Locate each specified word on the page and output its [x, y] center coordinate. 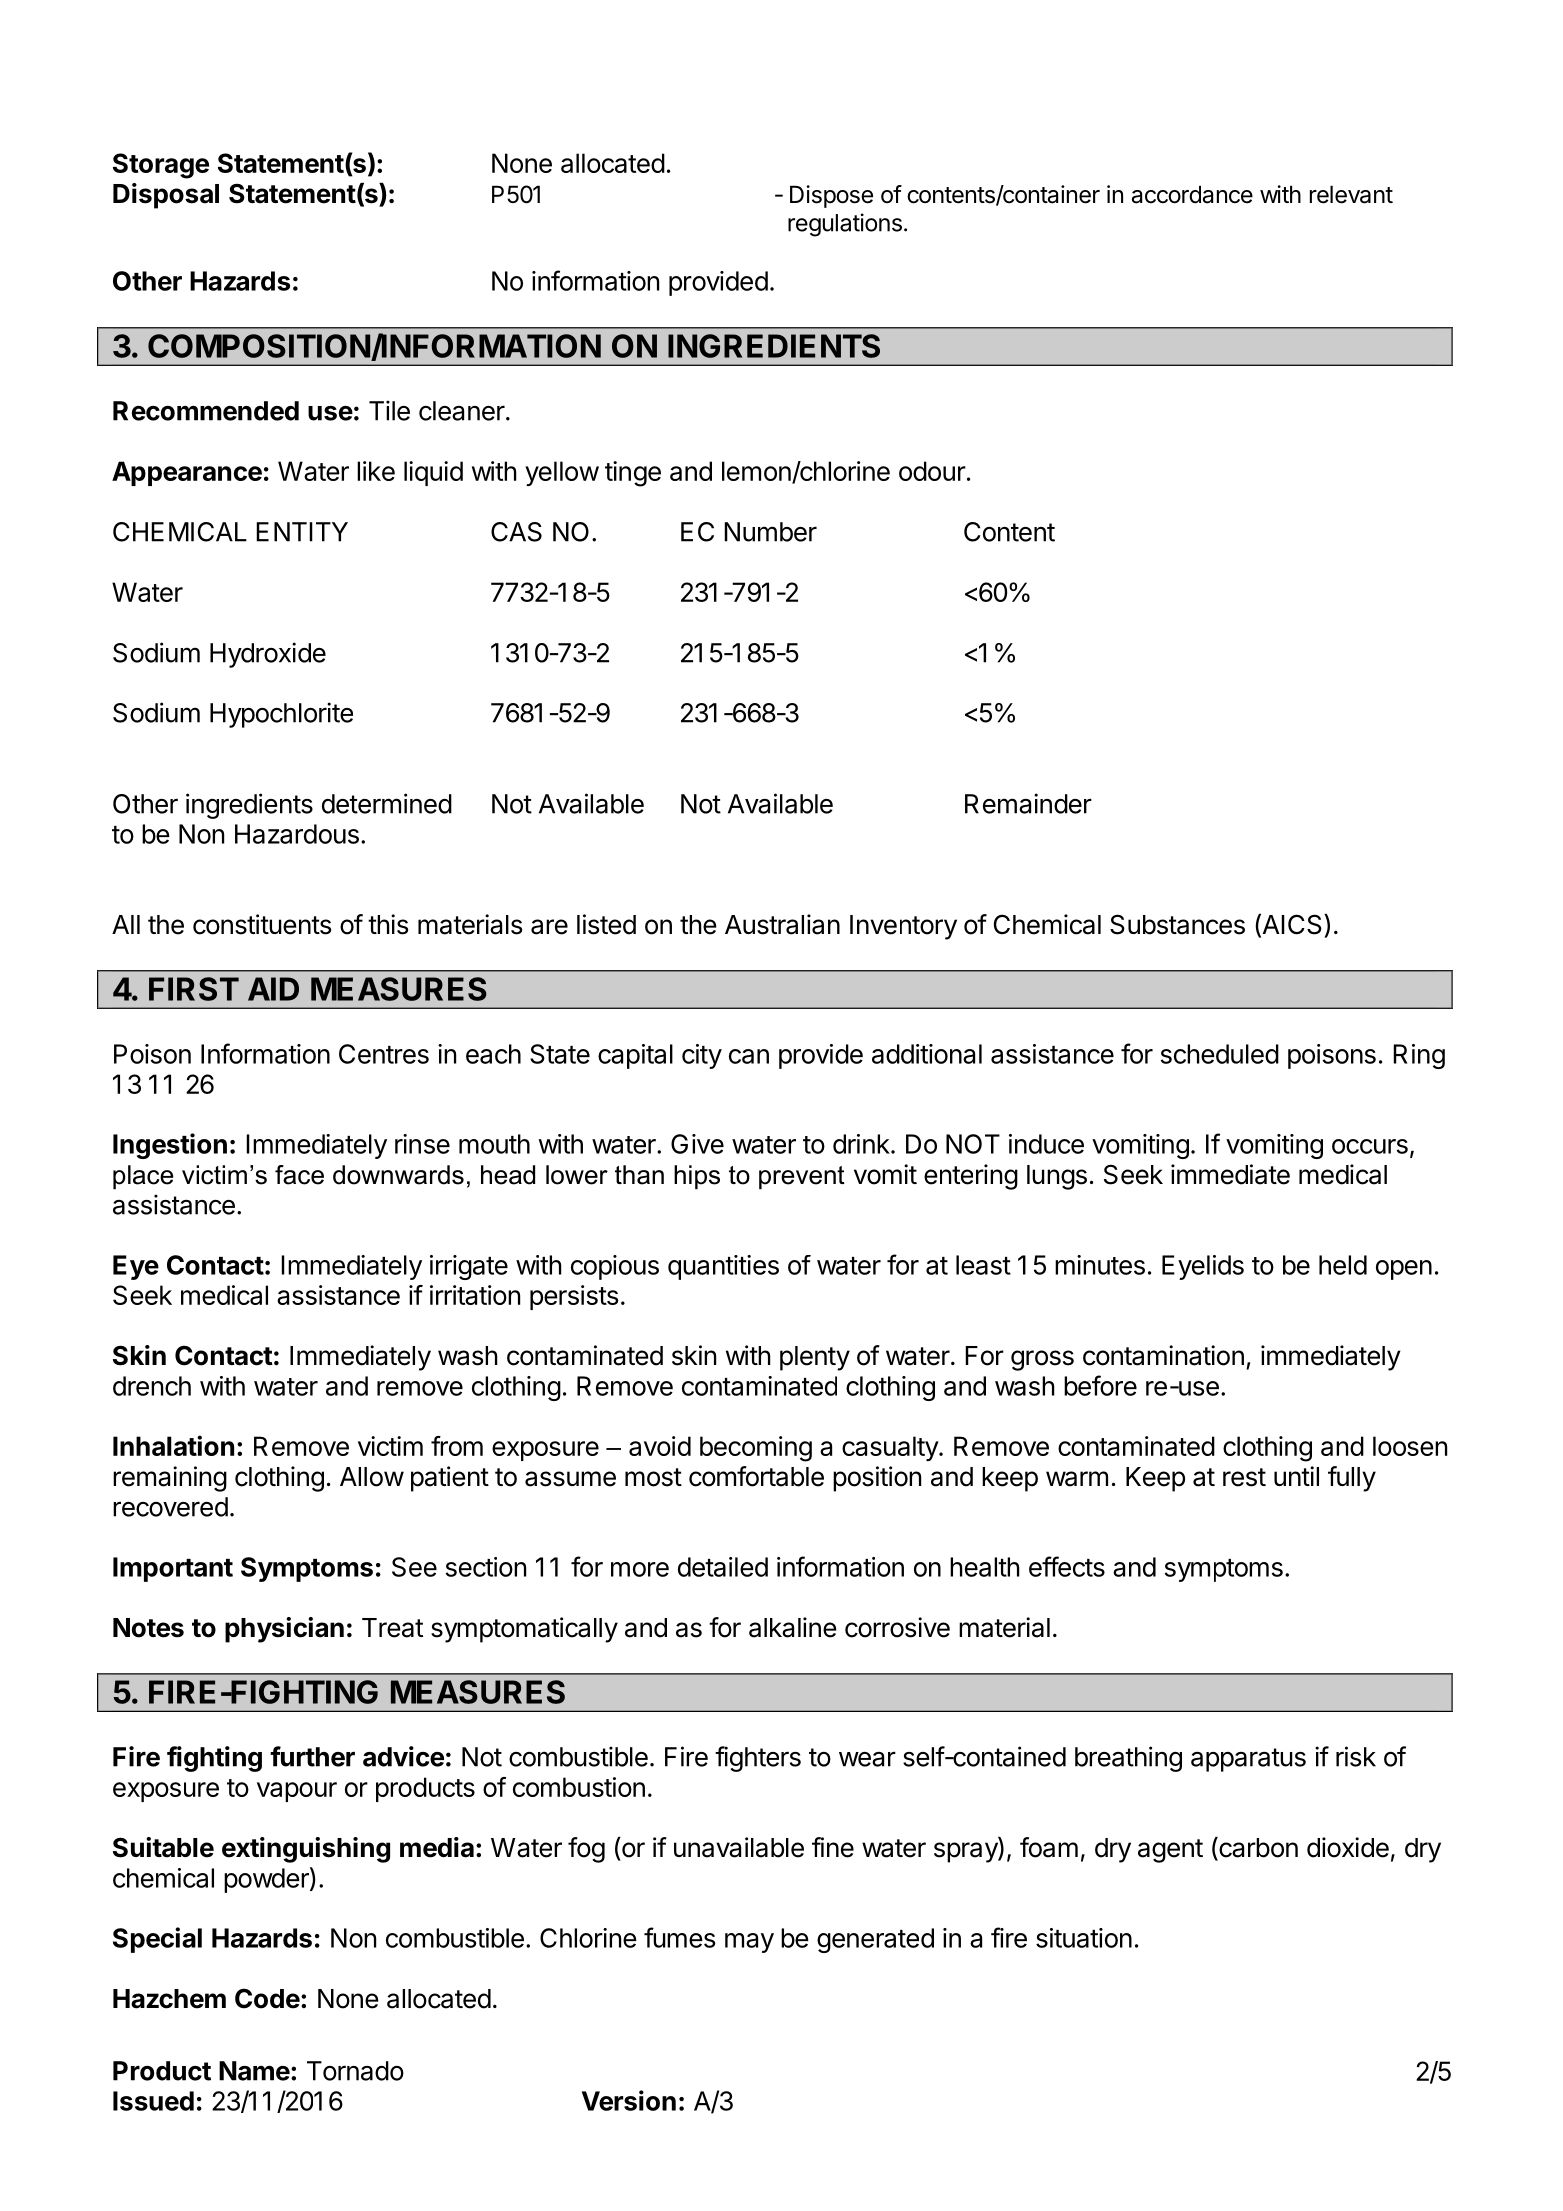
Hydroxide [268, 655]
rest [1244, 1477]
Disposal [166, 196]
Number [770, 532]
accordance [1192, 194]
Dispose [831, 196]
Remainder [1028, 803]
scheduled [1220, 1054]
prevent [802, 1178]
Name [254, 2071]
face [299, 1175]
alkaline [793, 1627]
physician [284, 1630]
